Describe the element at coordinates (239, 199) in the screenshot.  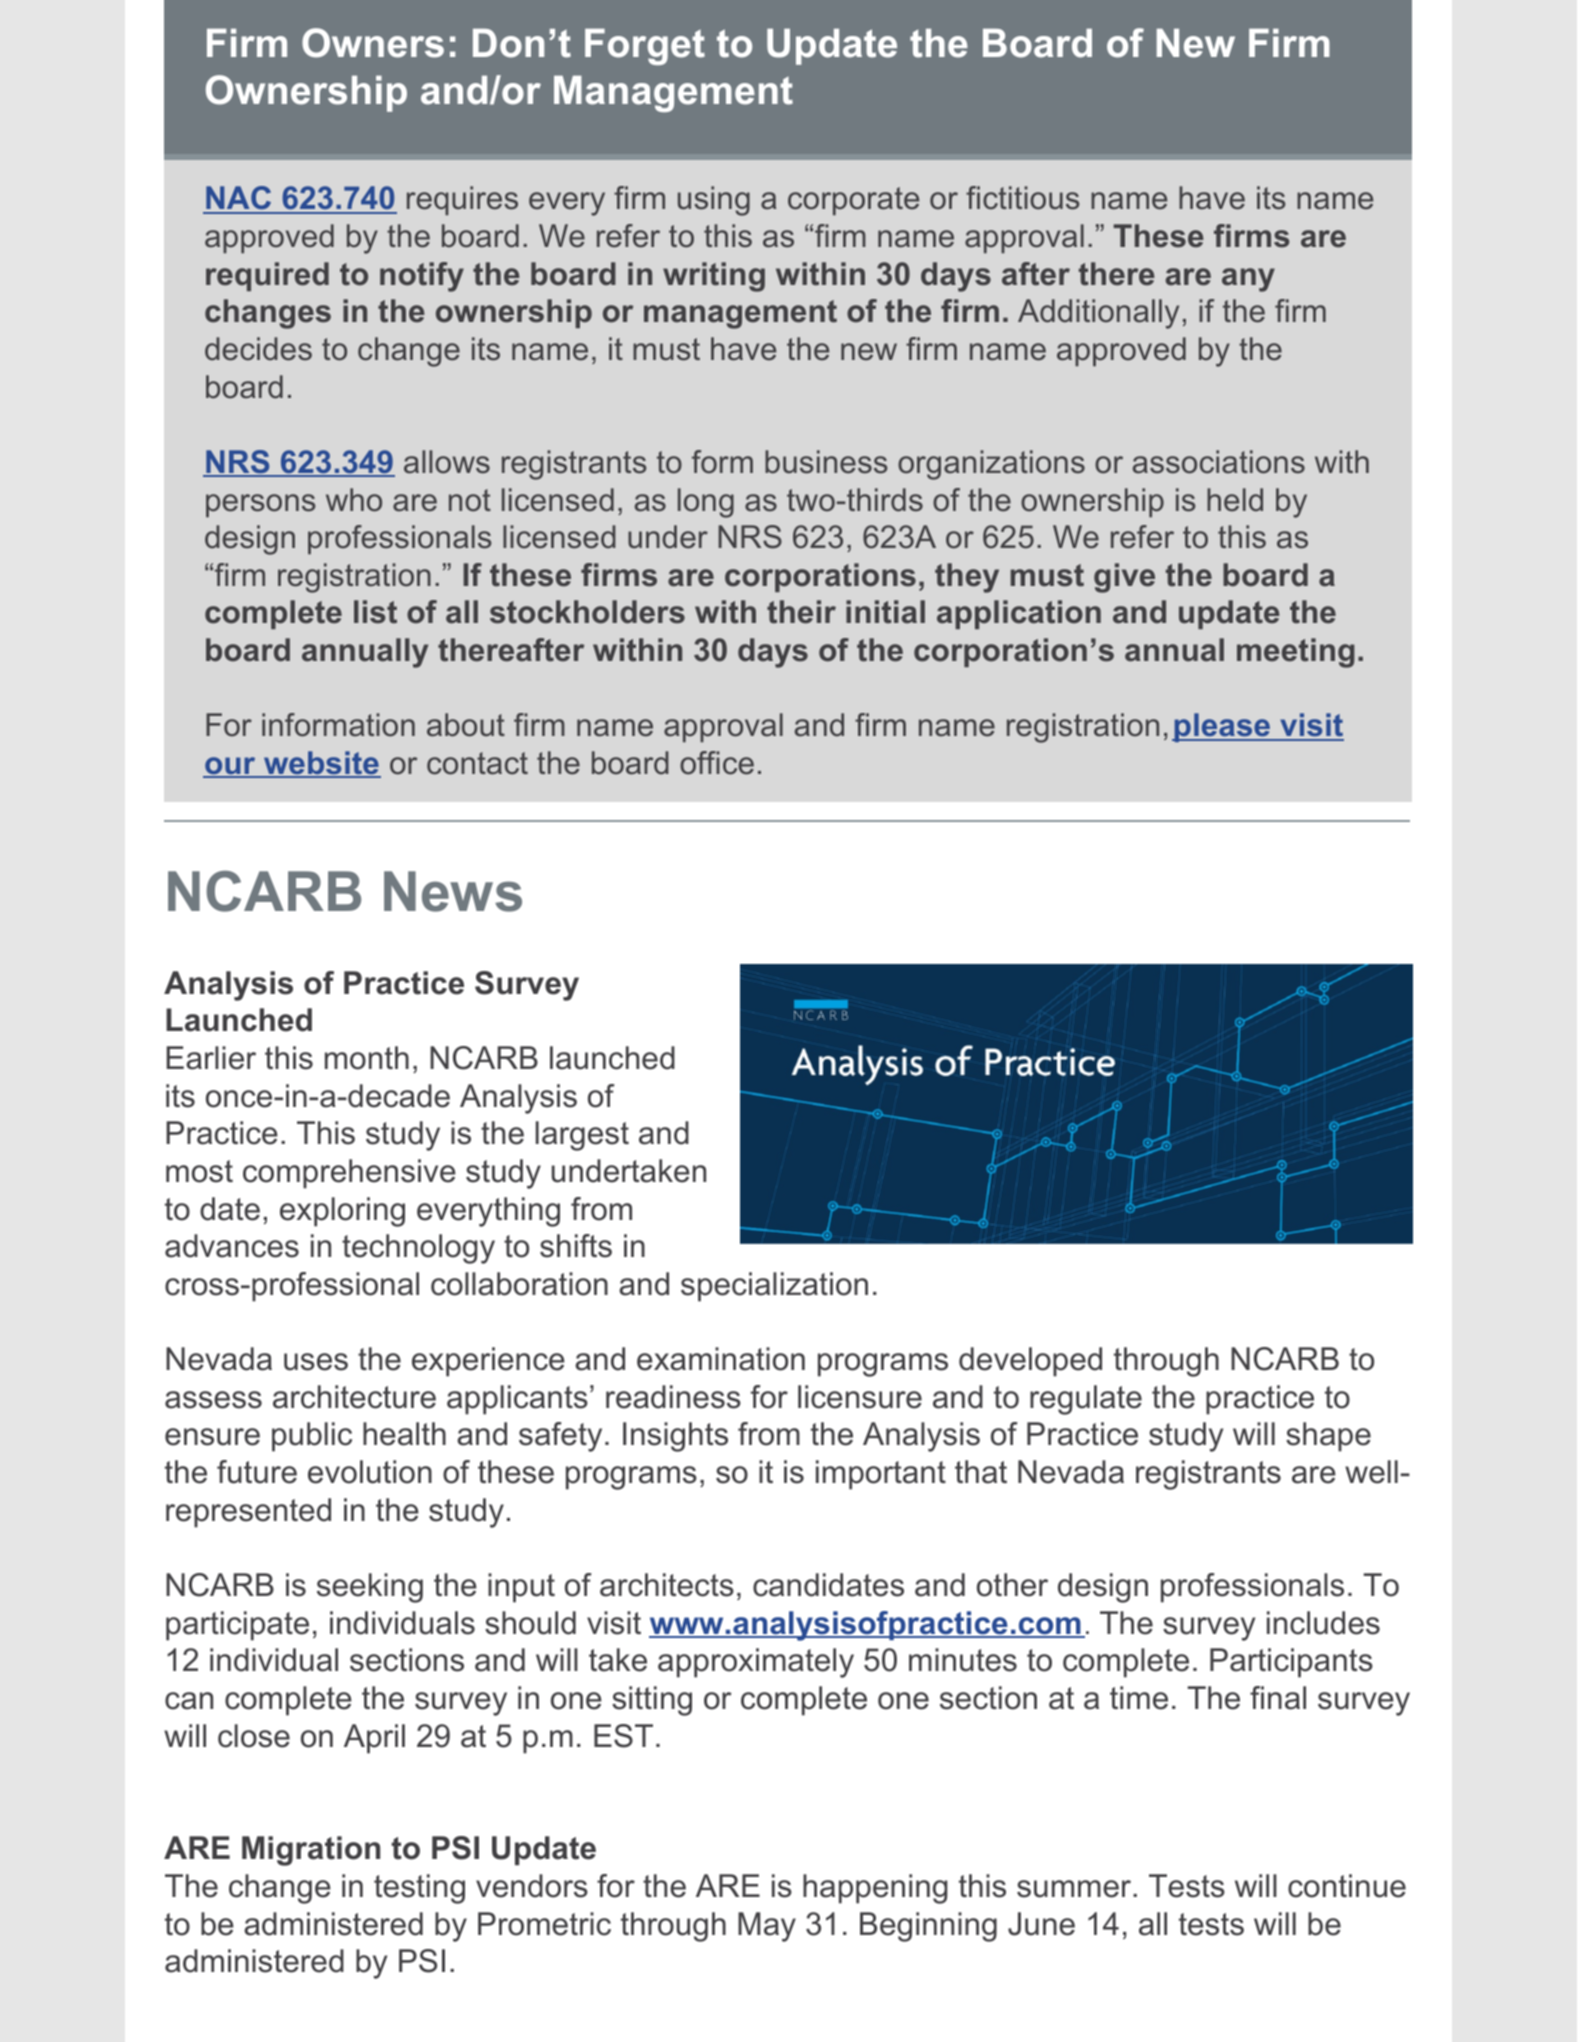
I see `NAC` at that location.
